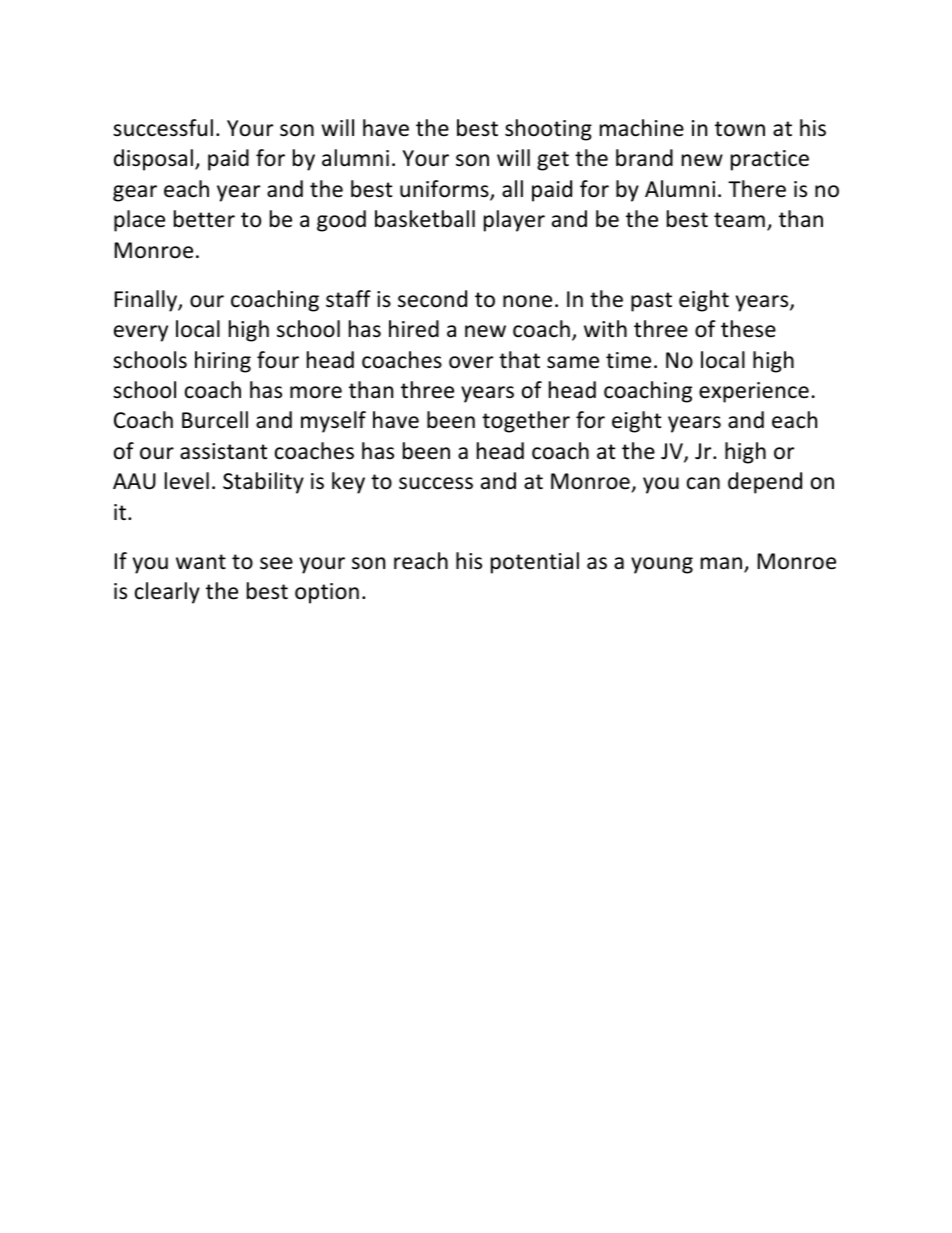  I want to click on shooting, so click(548, 130).
